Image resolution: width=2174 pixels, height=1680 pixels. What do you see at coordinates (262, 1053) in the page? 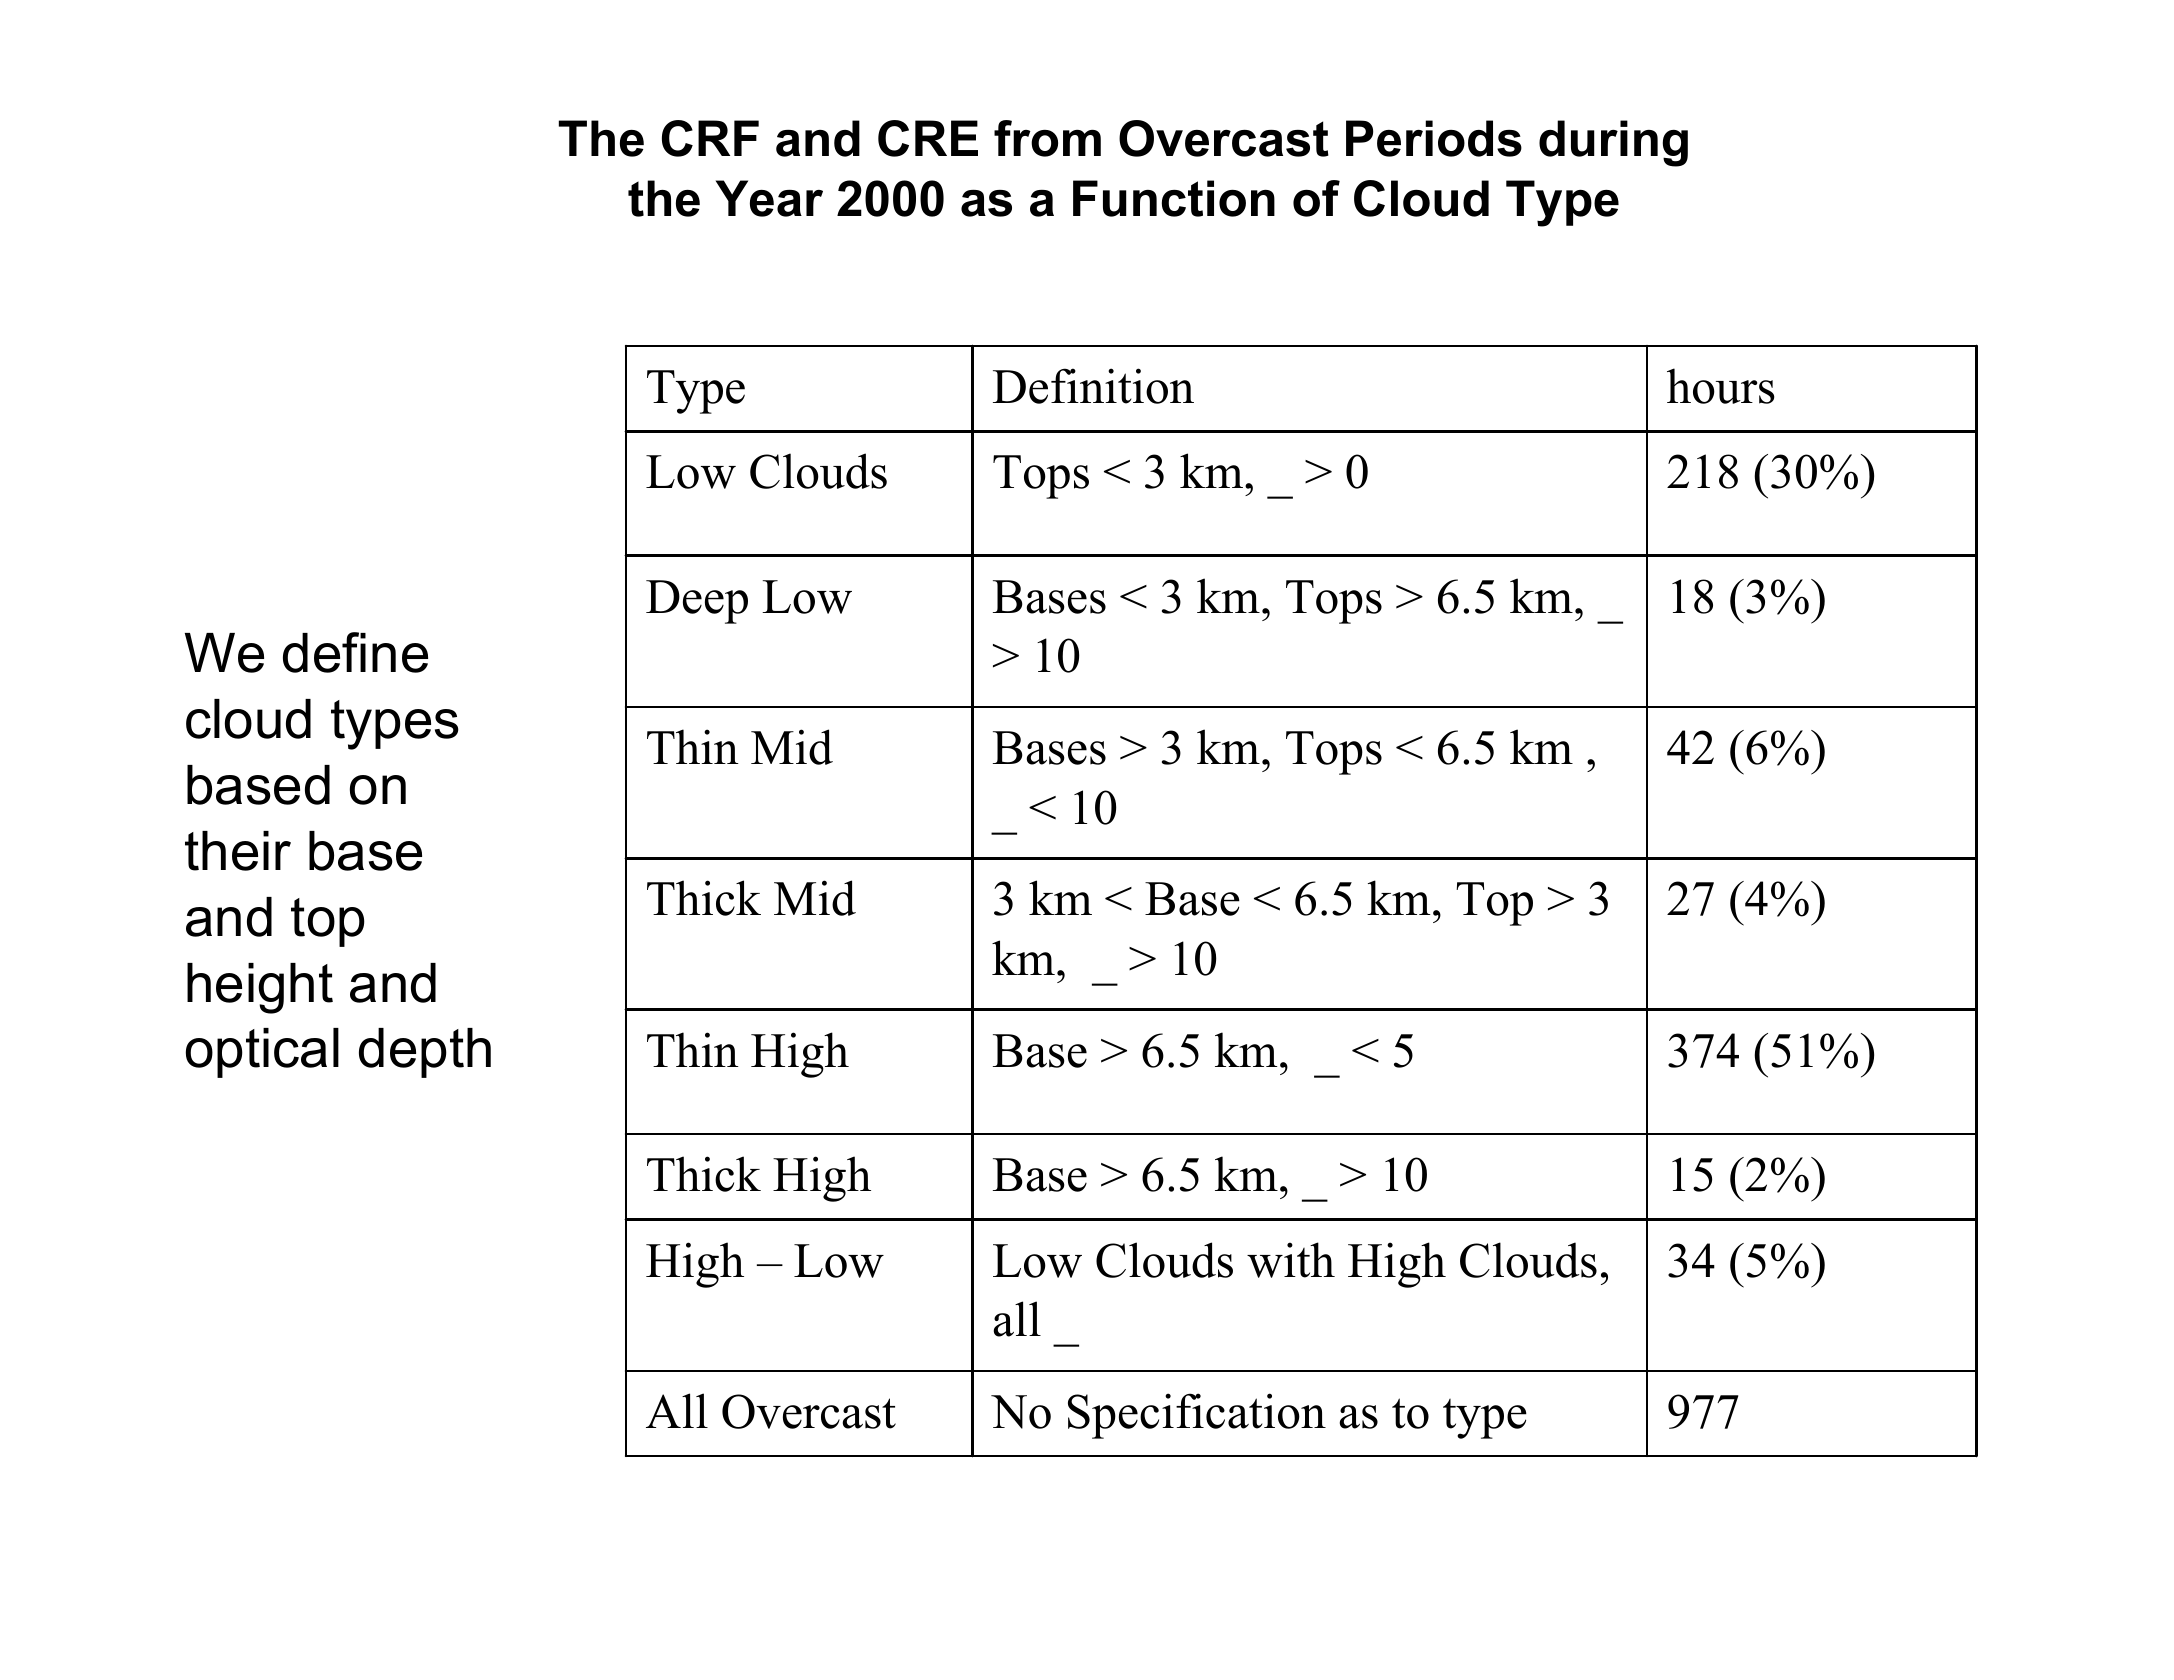
I see `optical` at bounding box center [262, 1053].
